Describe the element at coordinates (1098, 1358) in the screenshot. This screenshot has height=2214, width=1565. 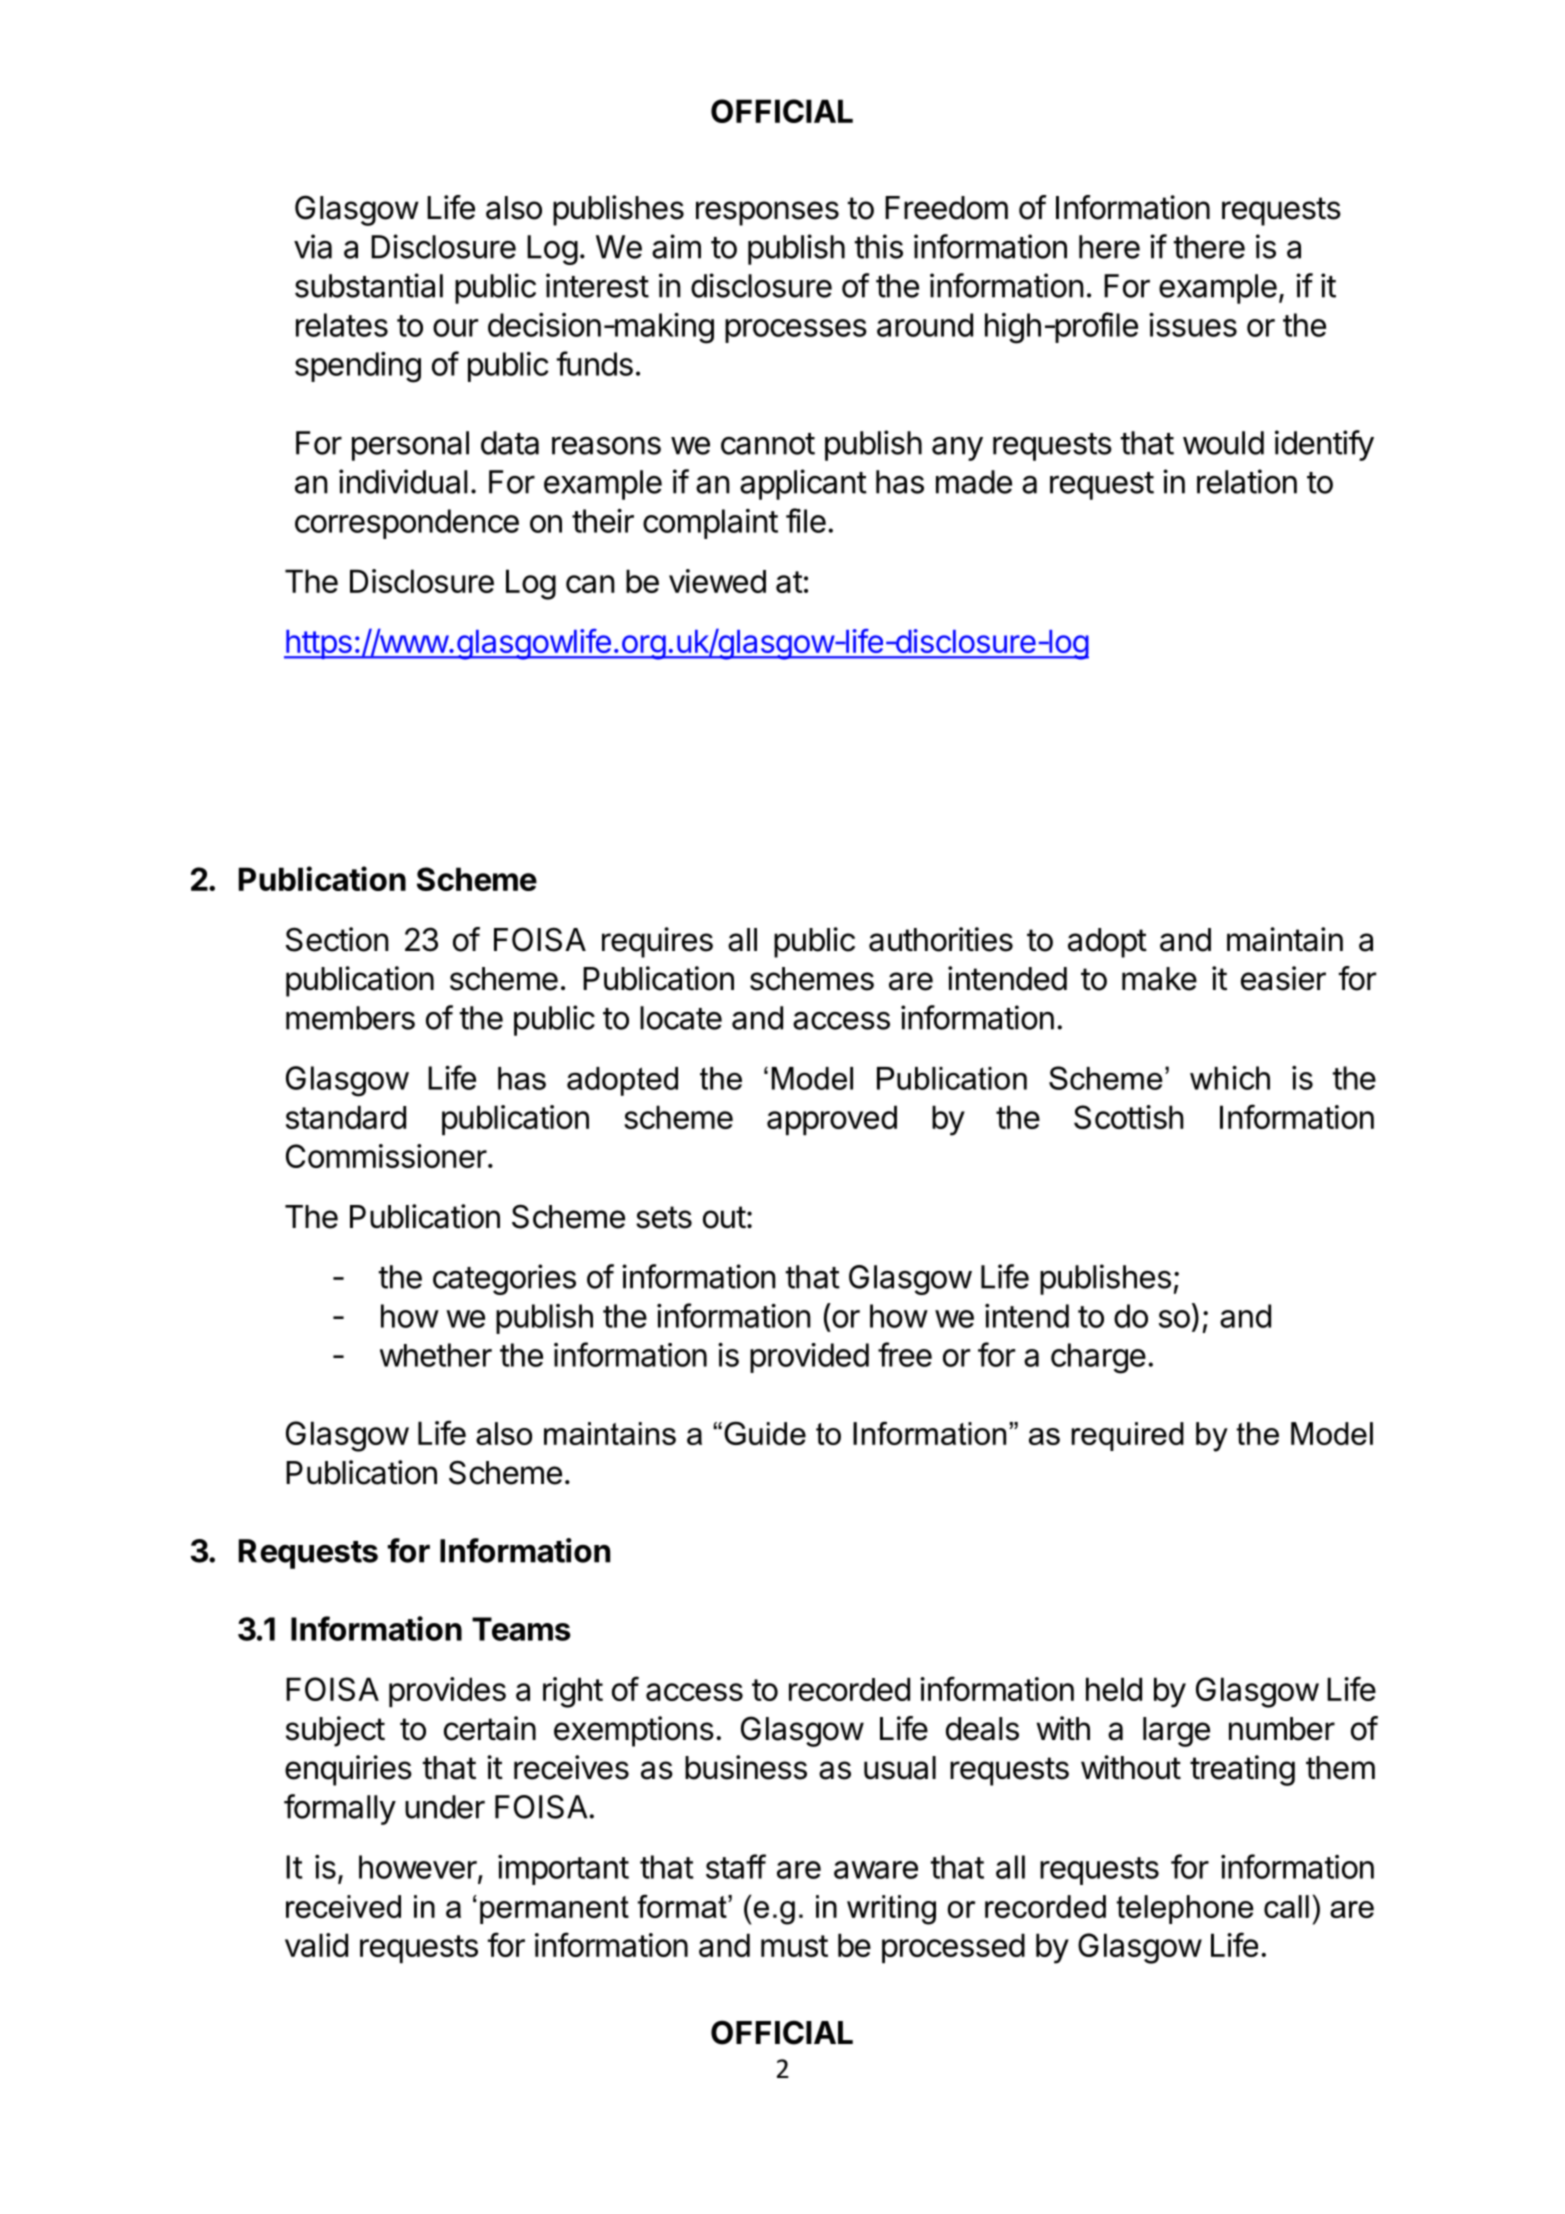
I see `charge` at that location.
